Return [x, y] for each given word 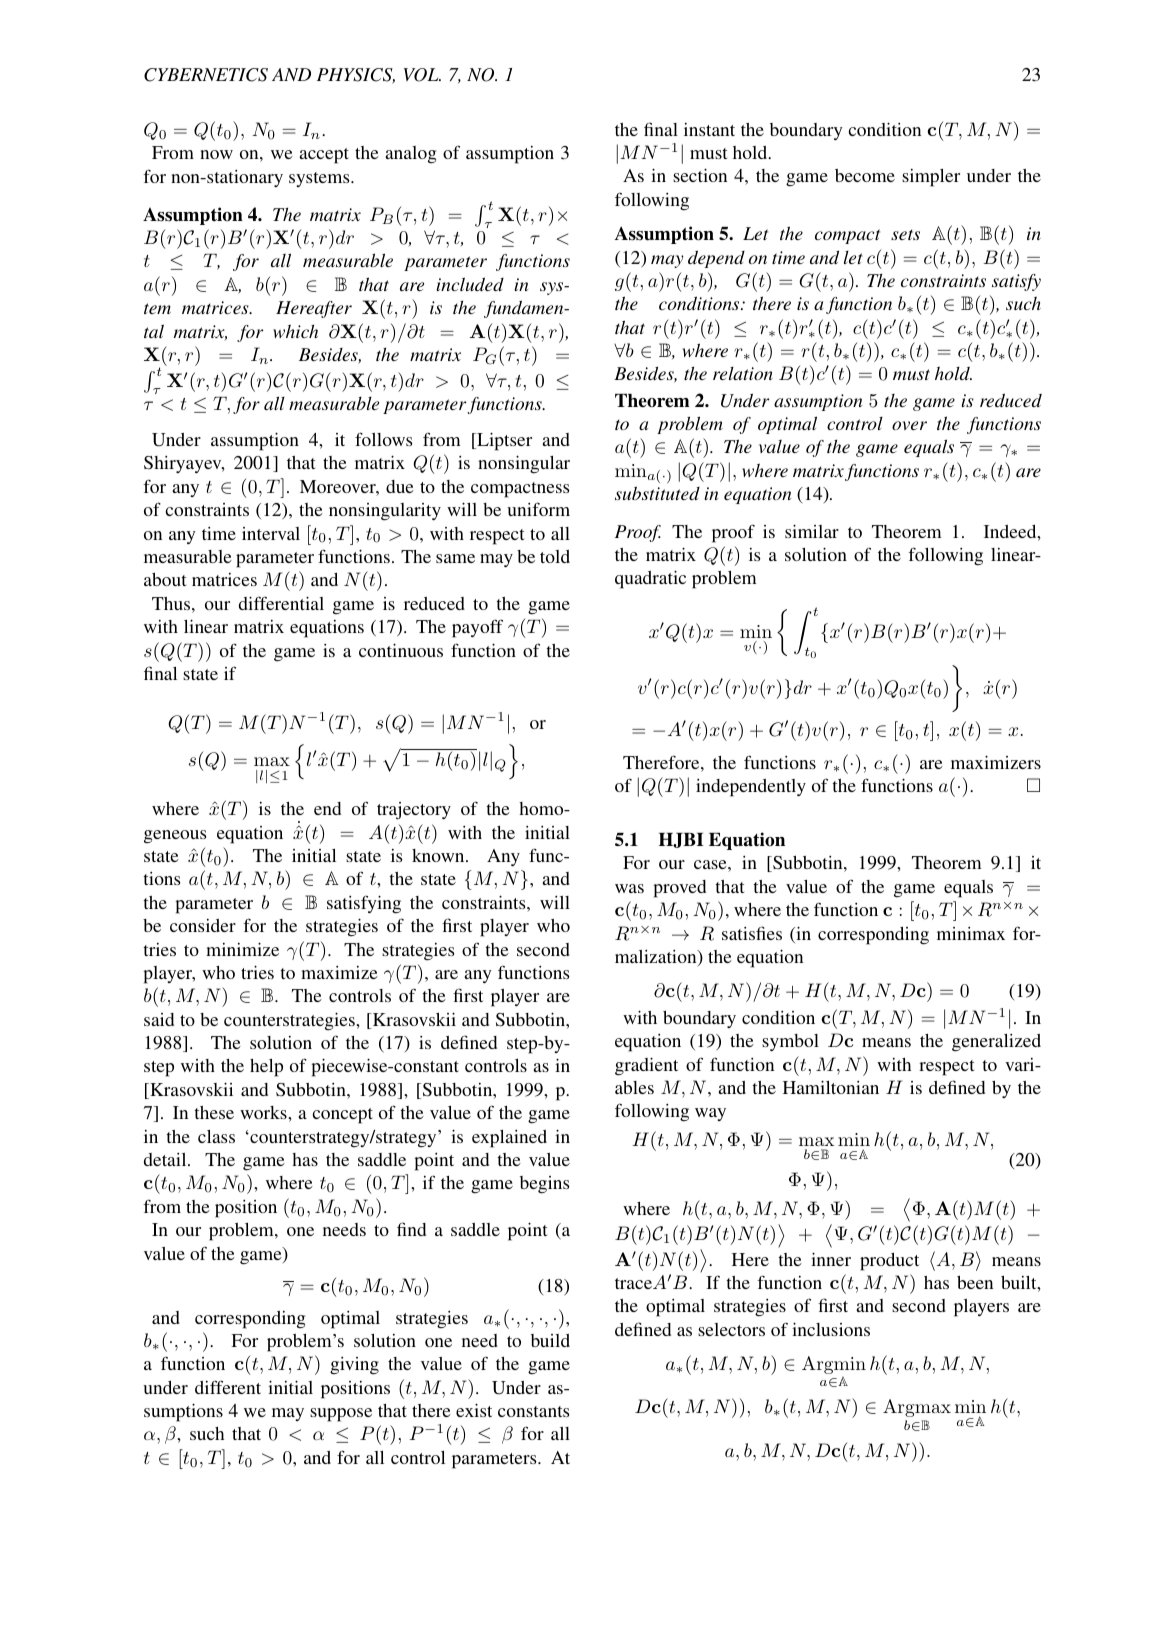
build [550, 1340]
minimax [971, 933]
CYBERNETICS [206, 75]
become [865, 175]
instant [709, 129]
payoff [477, 628]
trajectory [414, 810]
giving [354, 1366]
